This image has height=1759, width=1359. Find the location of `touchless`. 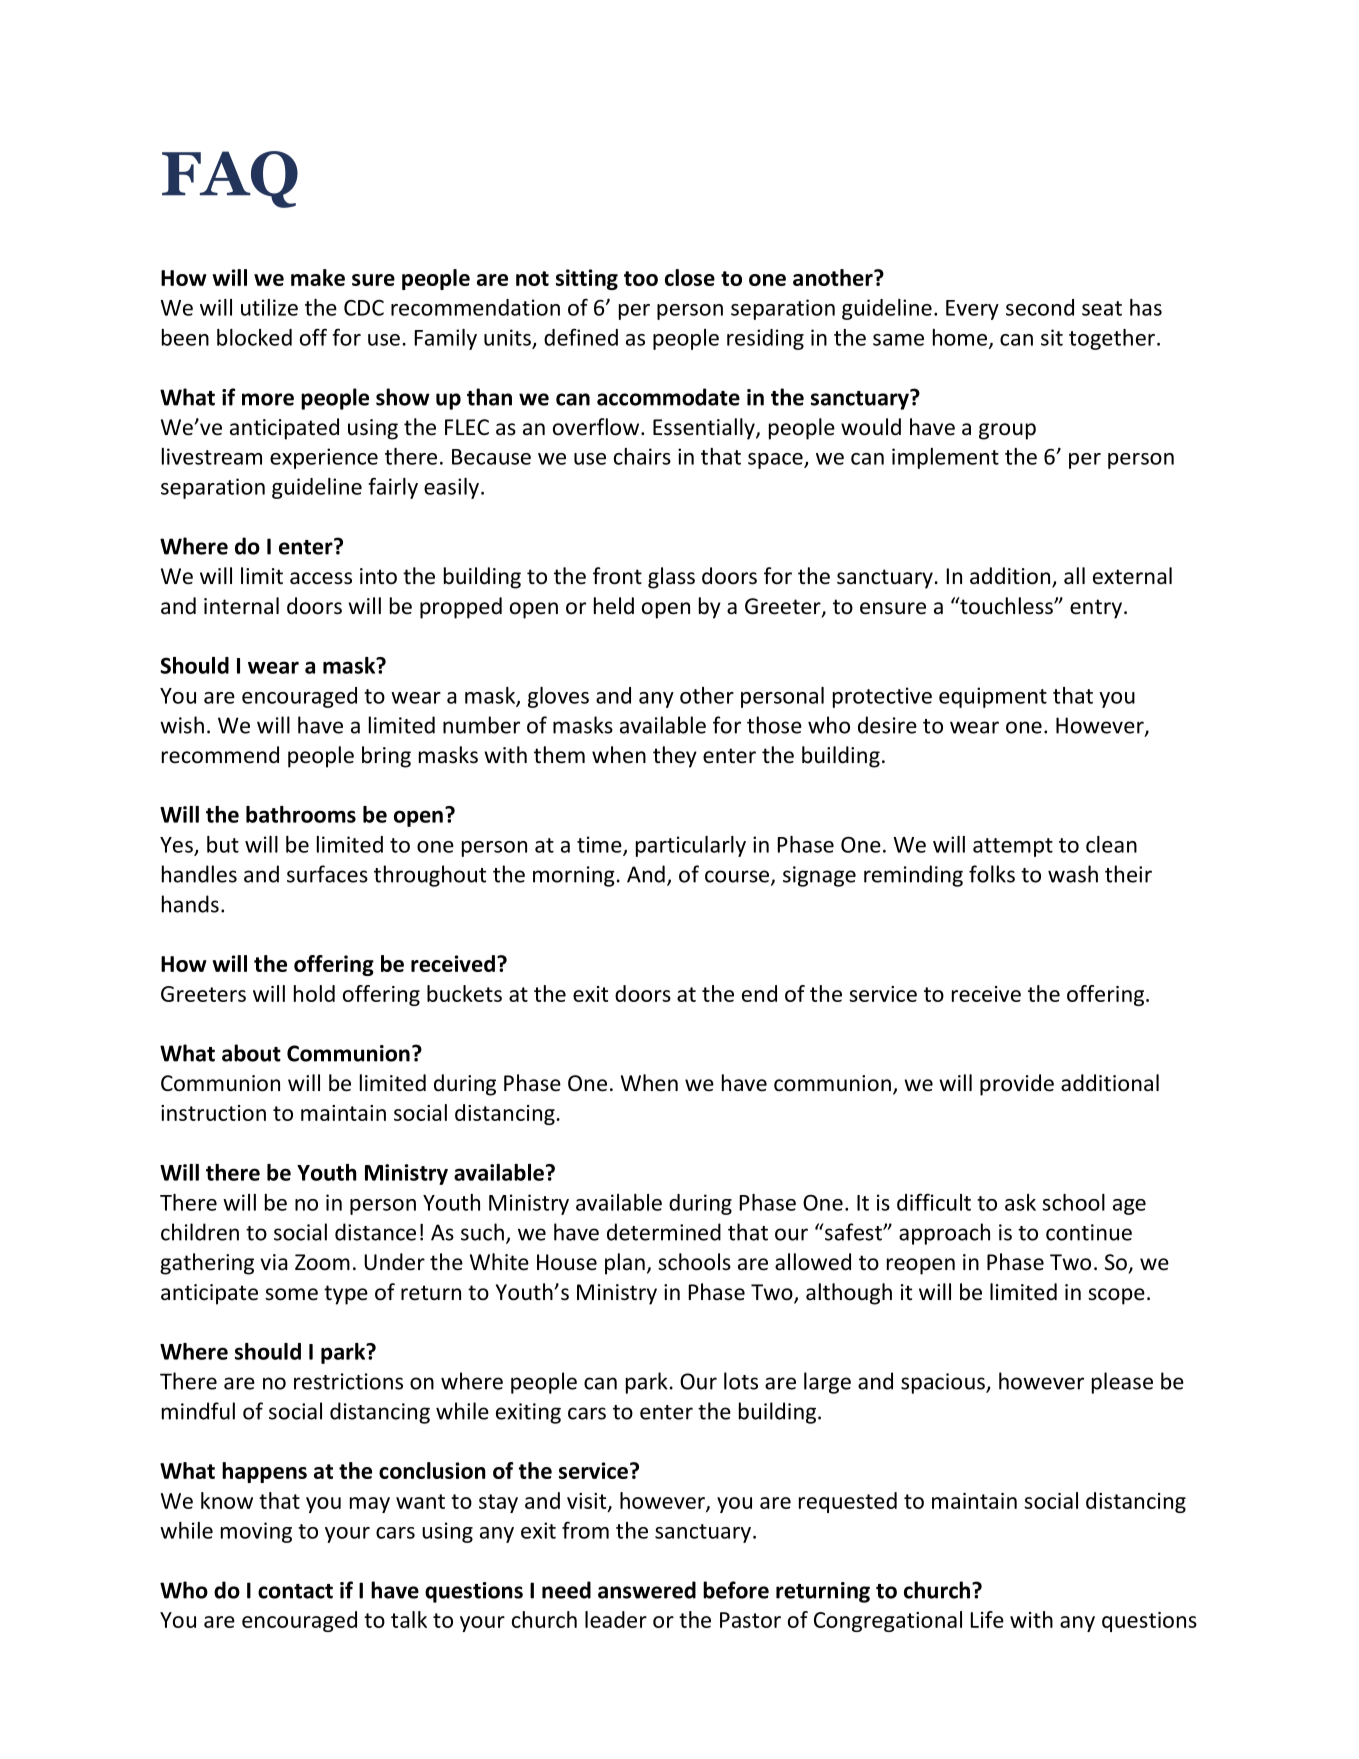

touchless is located at coordinates (1006, 606).
